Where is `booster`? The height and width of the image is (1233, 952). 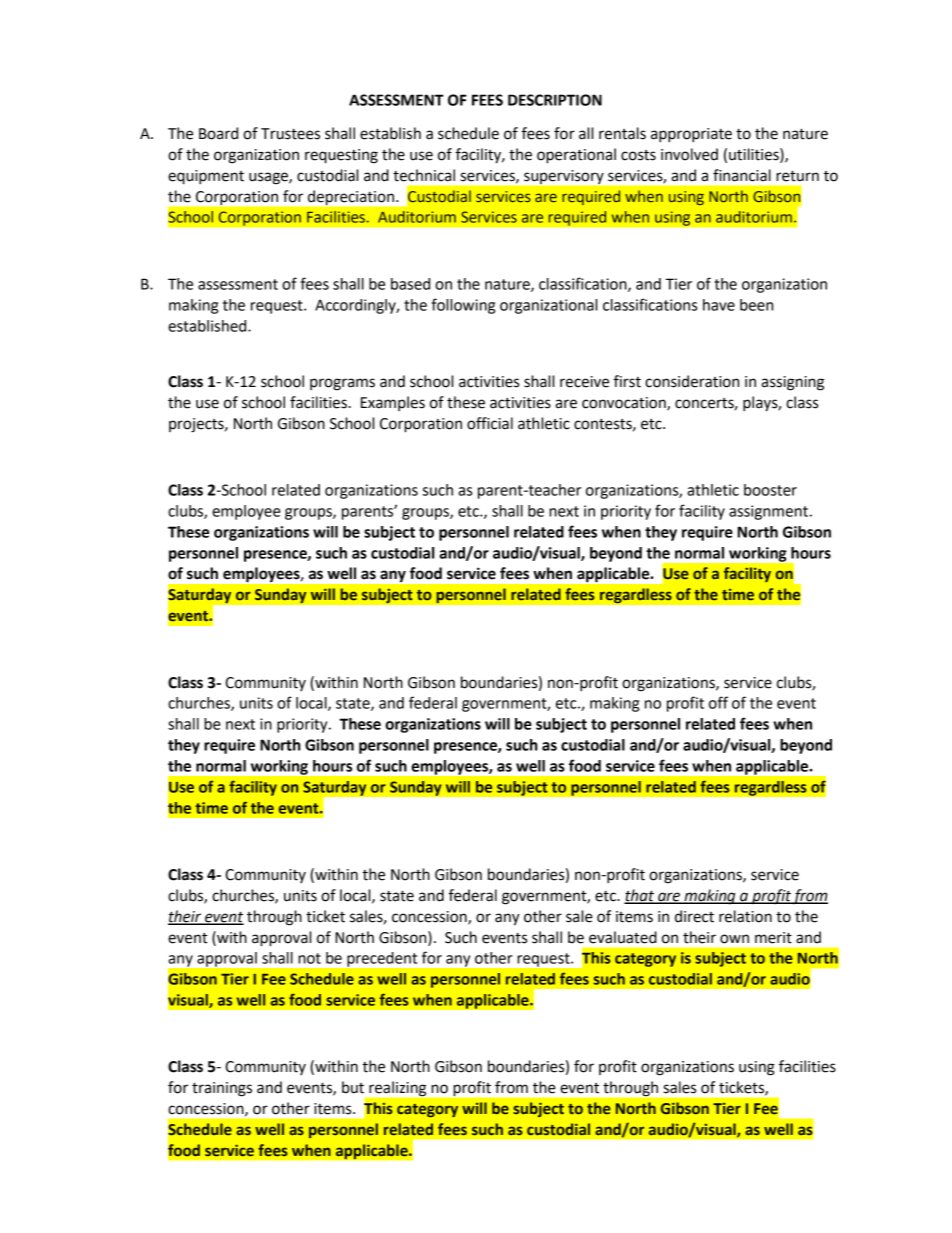 booster is located at coordinates (770, 490).
